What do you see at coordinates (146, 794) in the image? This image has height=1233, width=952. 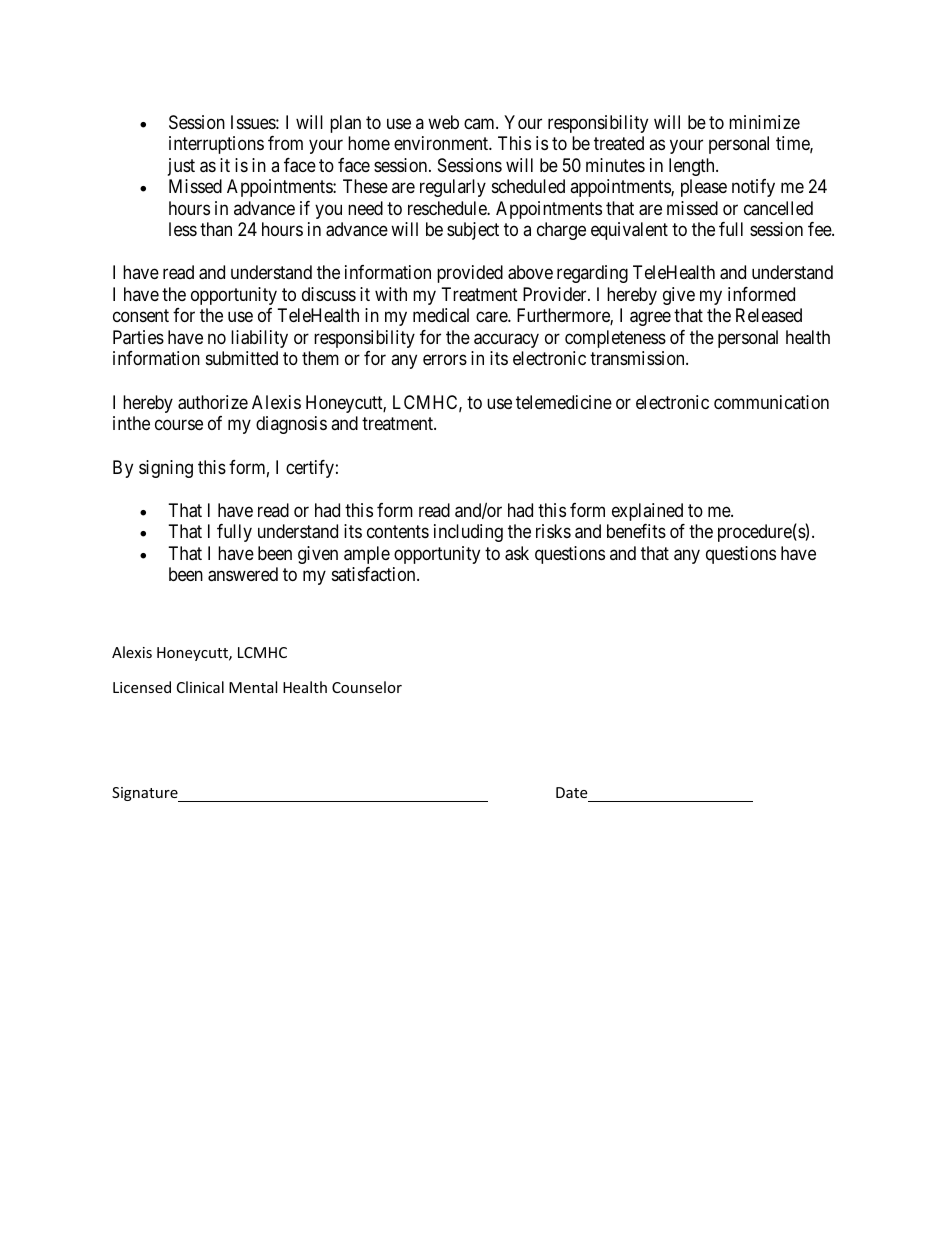 I see `Signature` at bounding box center [146, 794].
